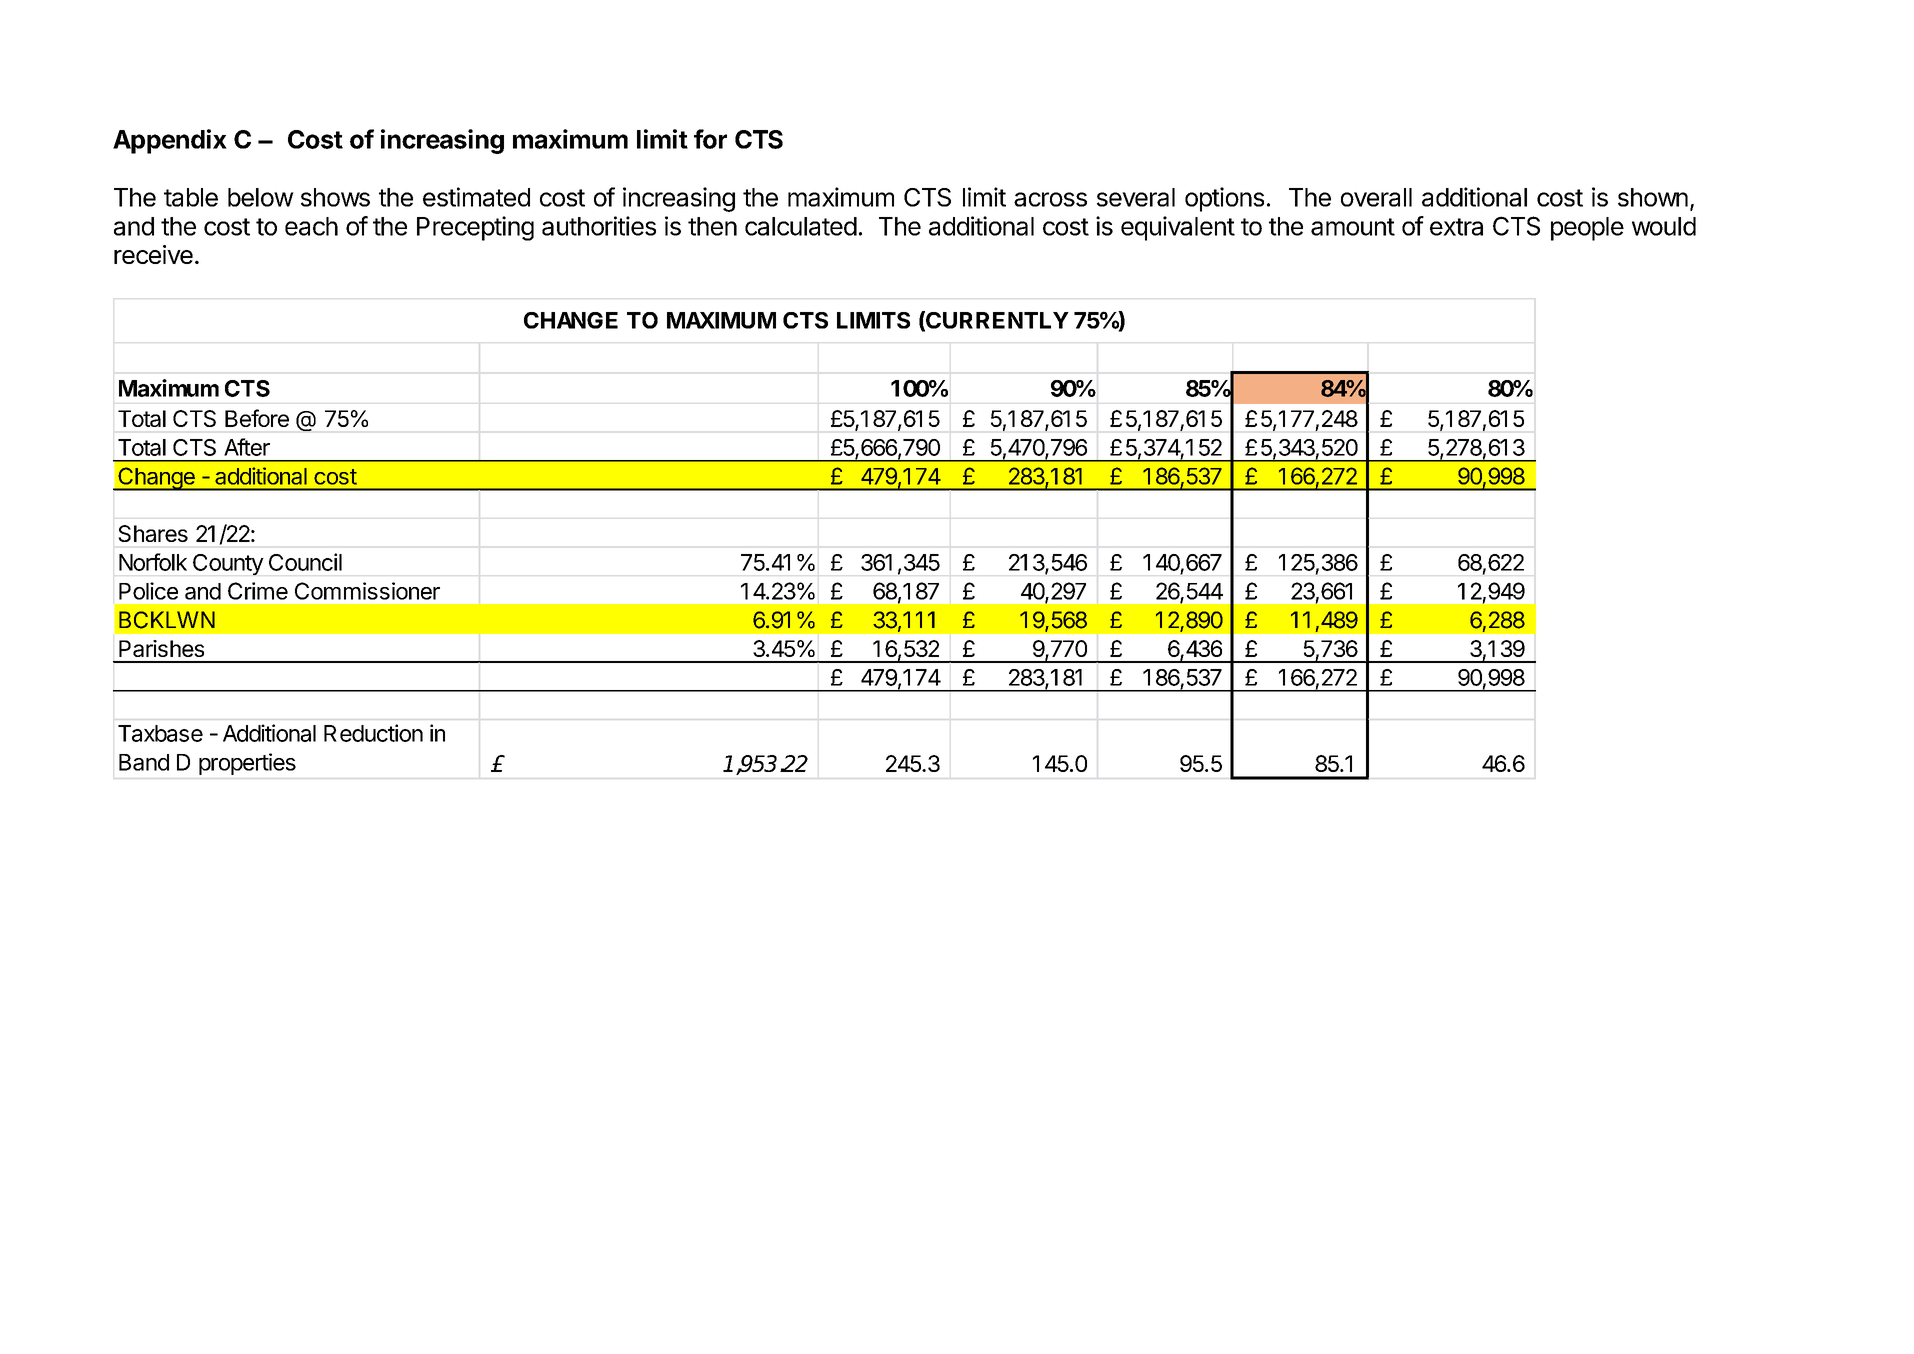 This screenshot has height=1354, width=1914. Describe the element at coordinates (801, 226) in the screenshot. I see `calculated` at that location.
